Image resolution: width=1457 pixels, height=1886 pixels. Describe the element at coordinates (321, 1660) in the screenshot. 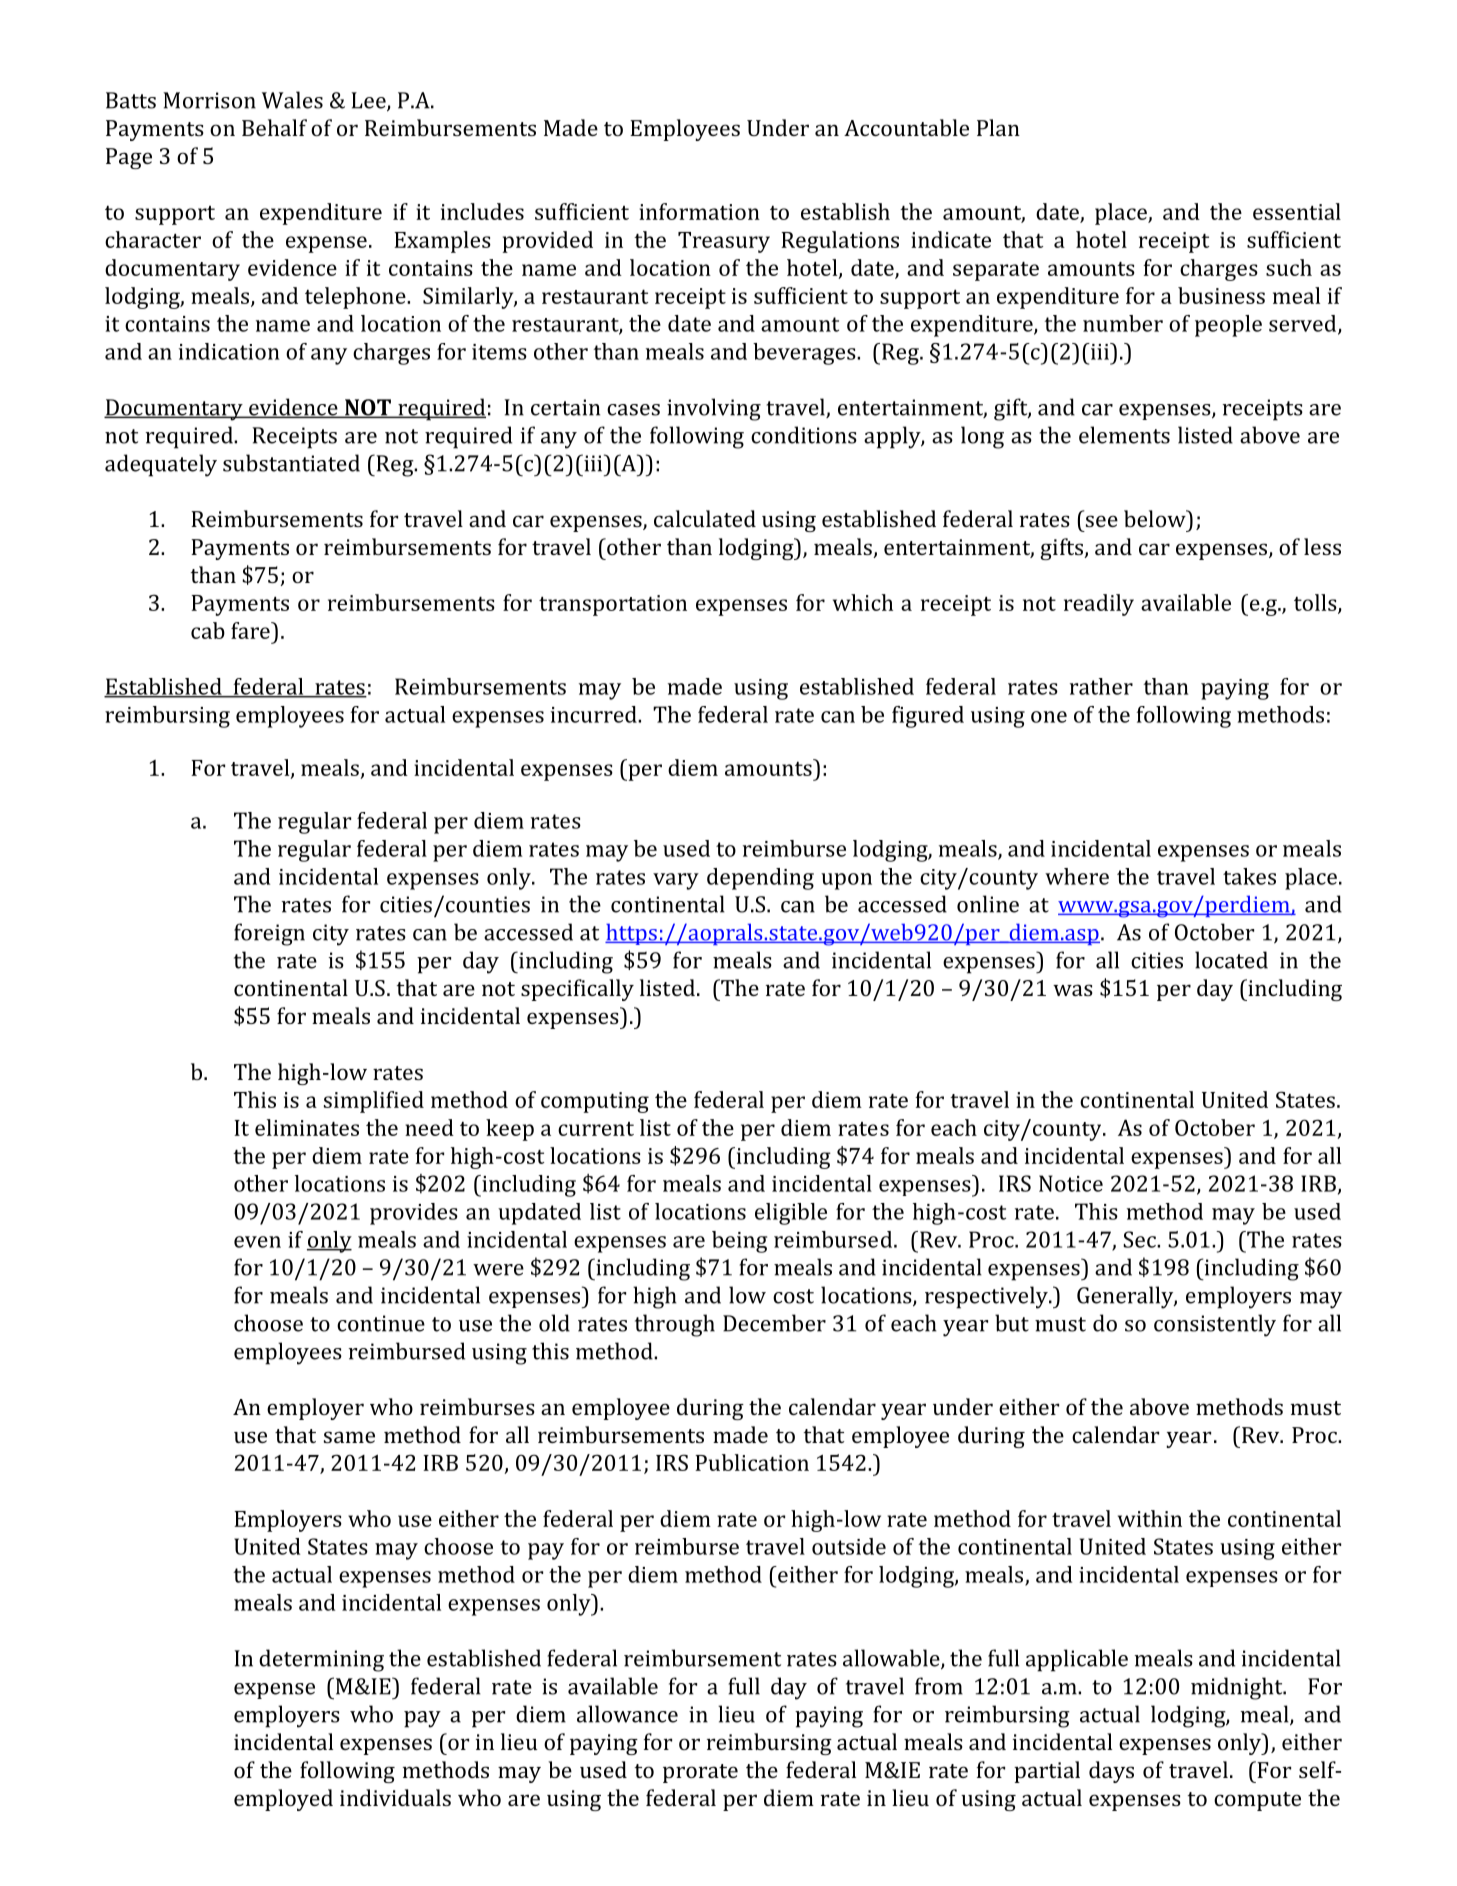

I see `determining` at that location.
